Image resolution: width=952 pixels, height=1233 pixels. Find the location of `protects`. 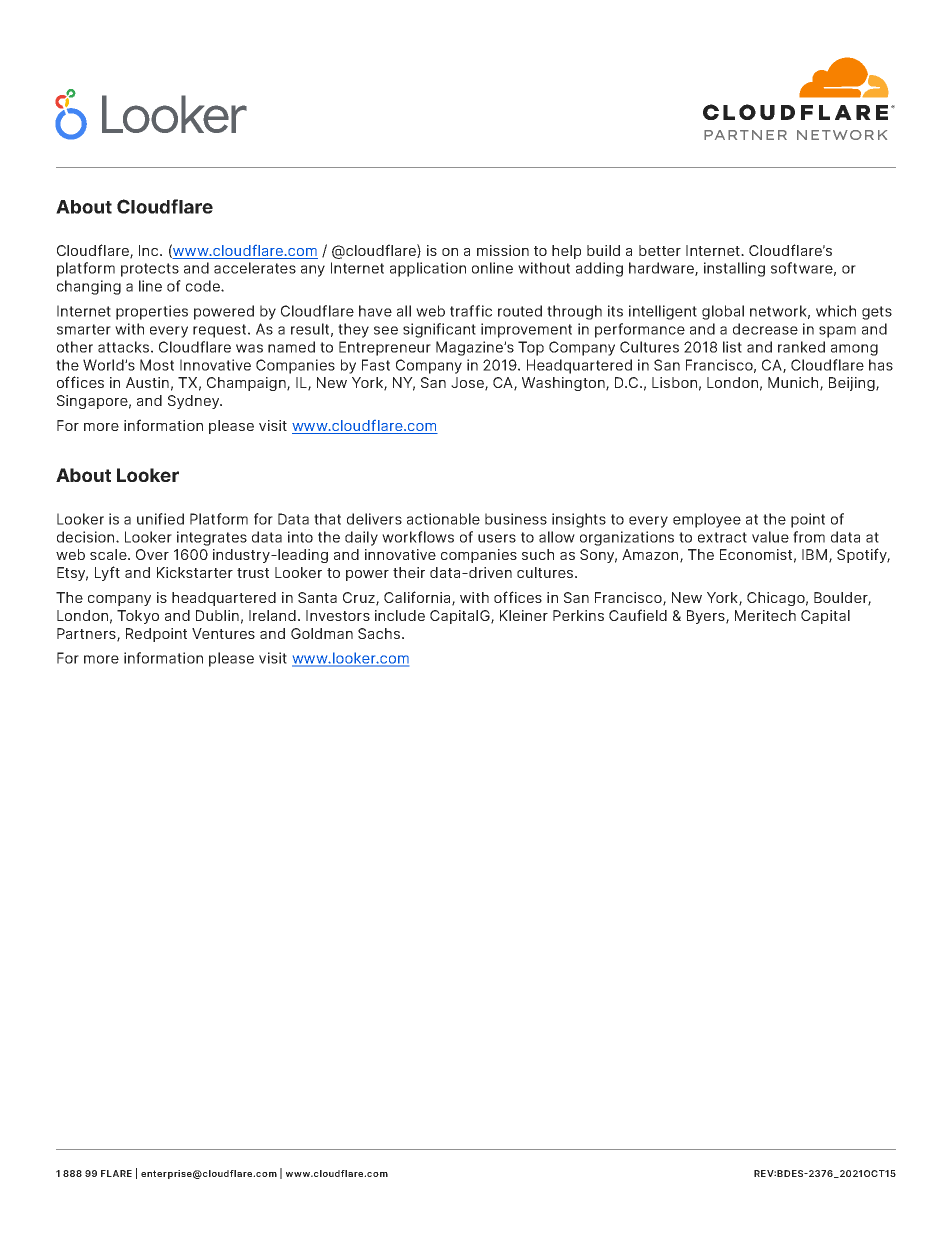

protects is located at coordinates (150, 270).
